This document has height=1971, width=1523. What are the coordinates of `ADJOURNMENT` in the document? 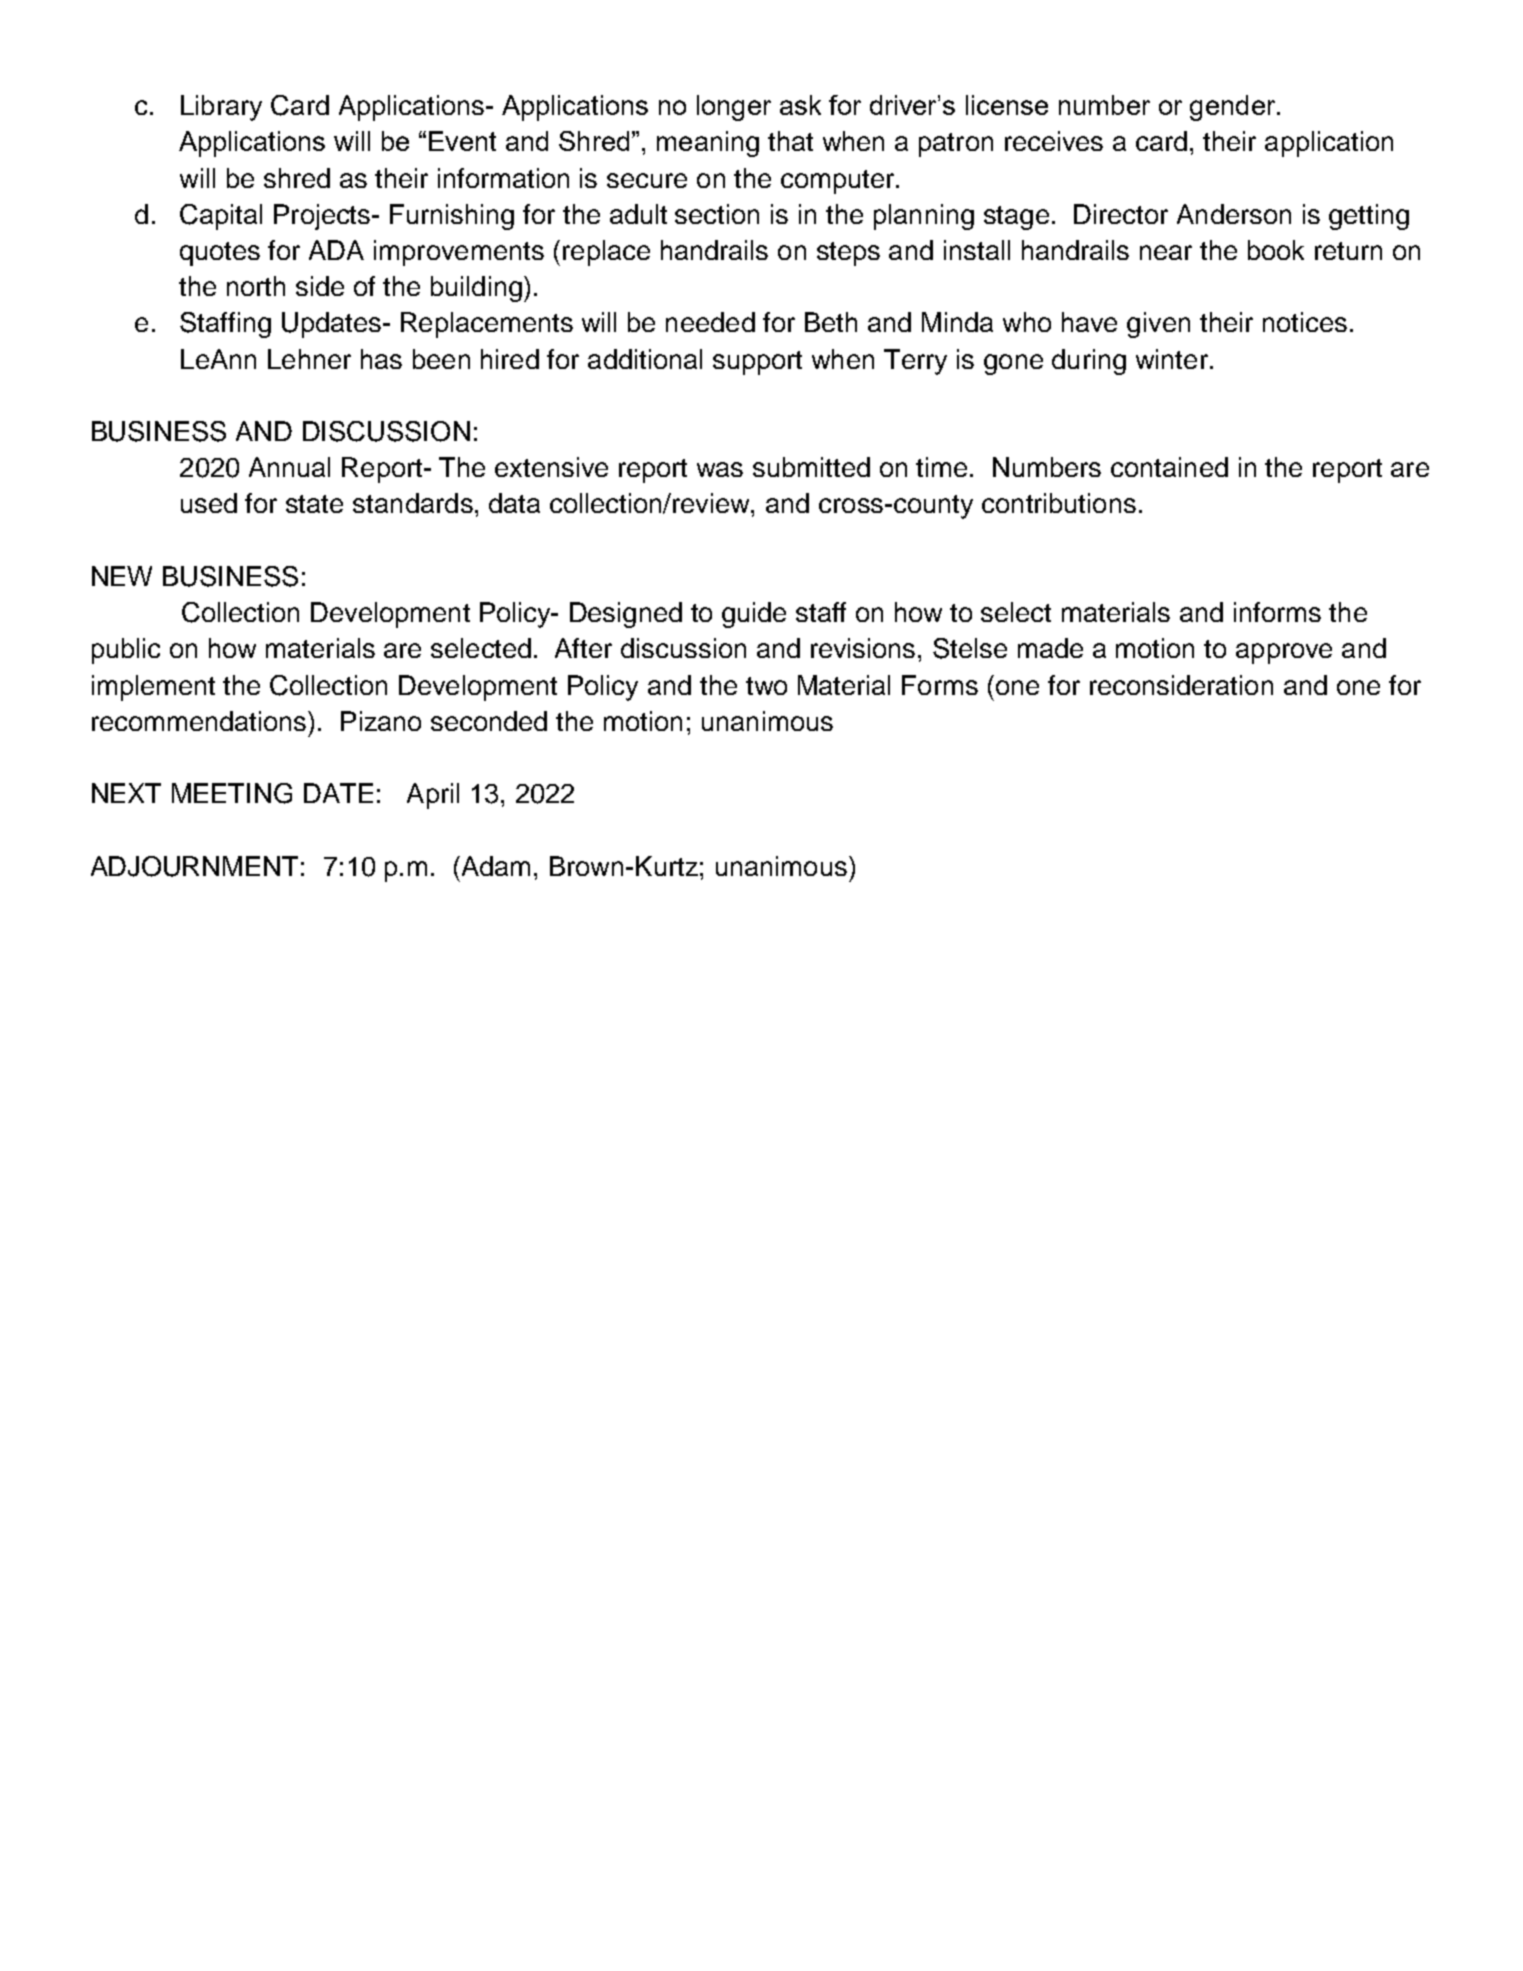 It's located at (194, 866).
